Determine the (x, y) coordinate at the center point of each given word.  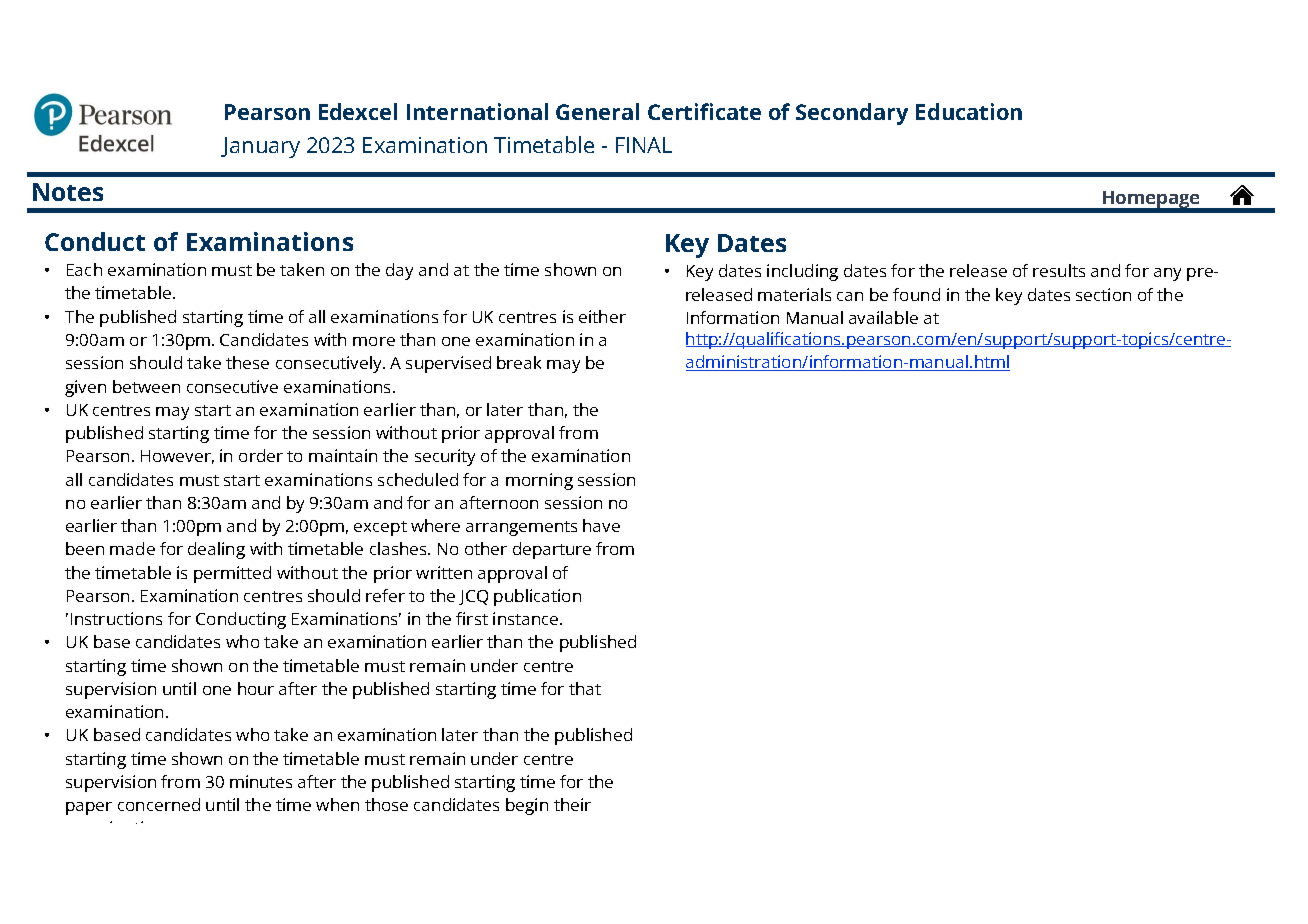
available (883, 317)
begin (527, 806)
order (261, 455)
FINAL (644, 145)
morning (539, 481)
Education (969, 111)
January (260, 147)
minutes (261, 781)
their (572, 804)
